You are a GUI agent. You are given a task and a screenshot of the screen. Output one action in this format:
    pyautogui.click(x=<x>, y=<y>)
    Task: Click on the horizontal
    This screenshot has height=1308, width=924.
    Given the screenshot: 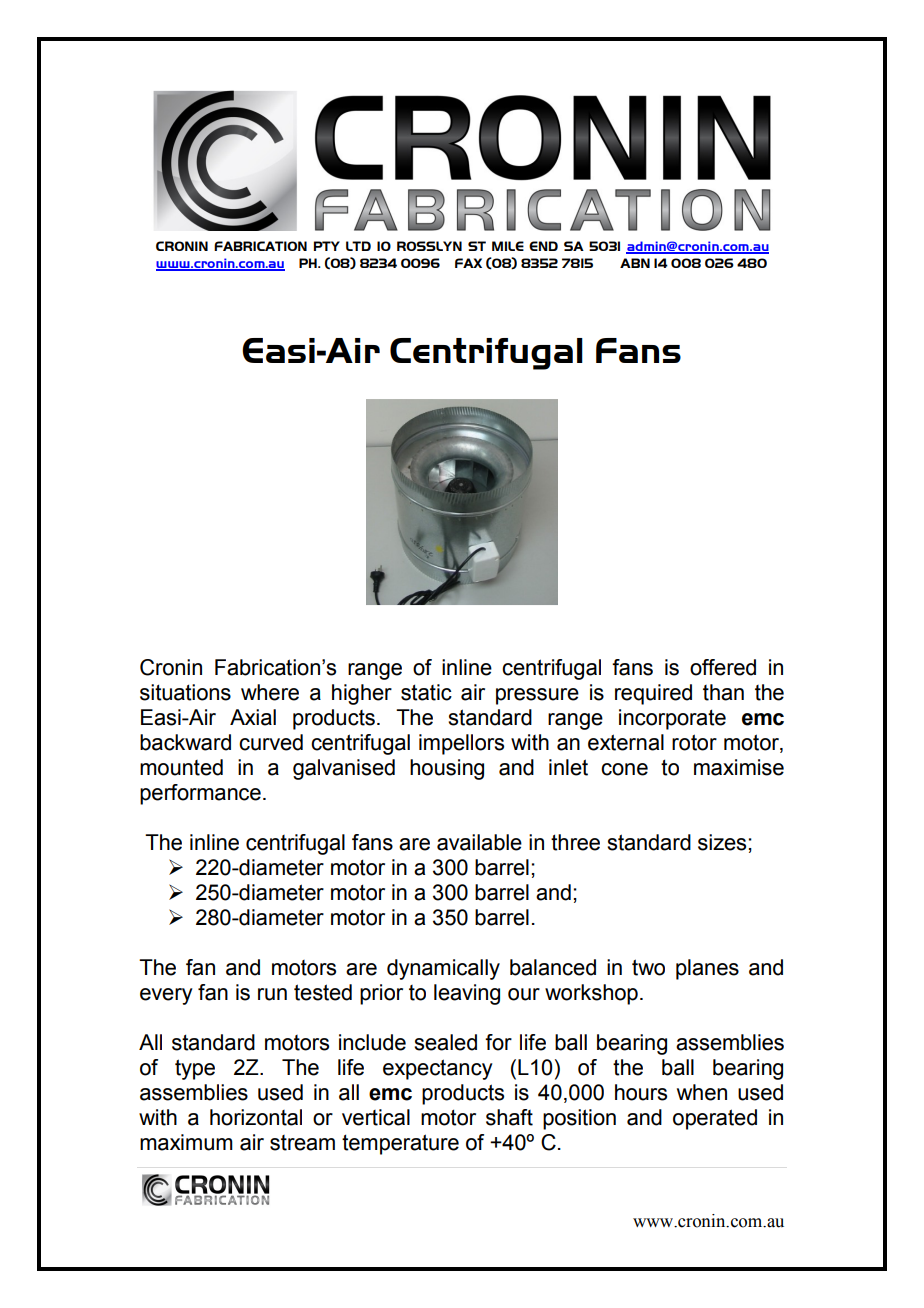 What is the action you would take?
    pyautogui.click(x=256, y=1117)
